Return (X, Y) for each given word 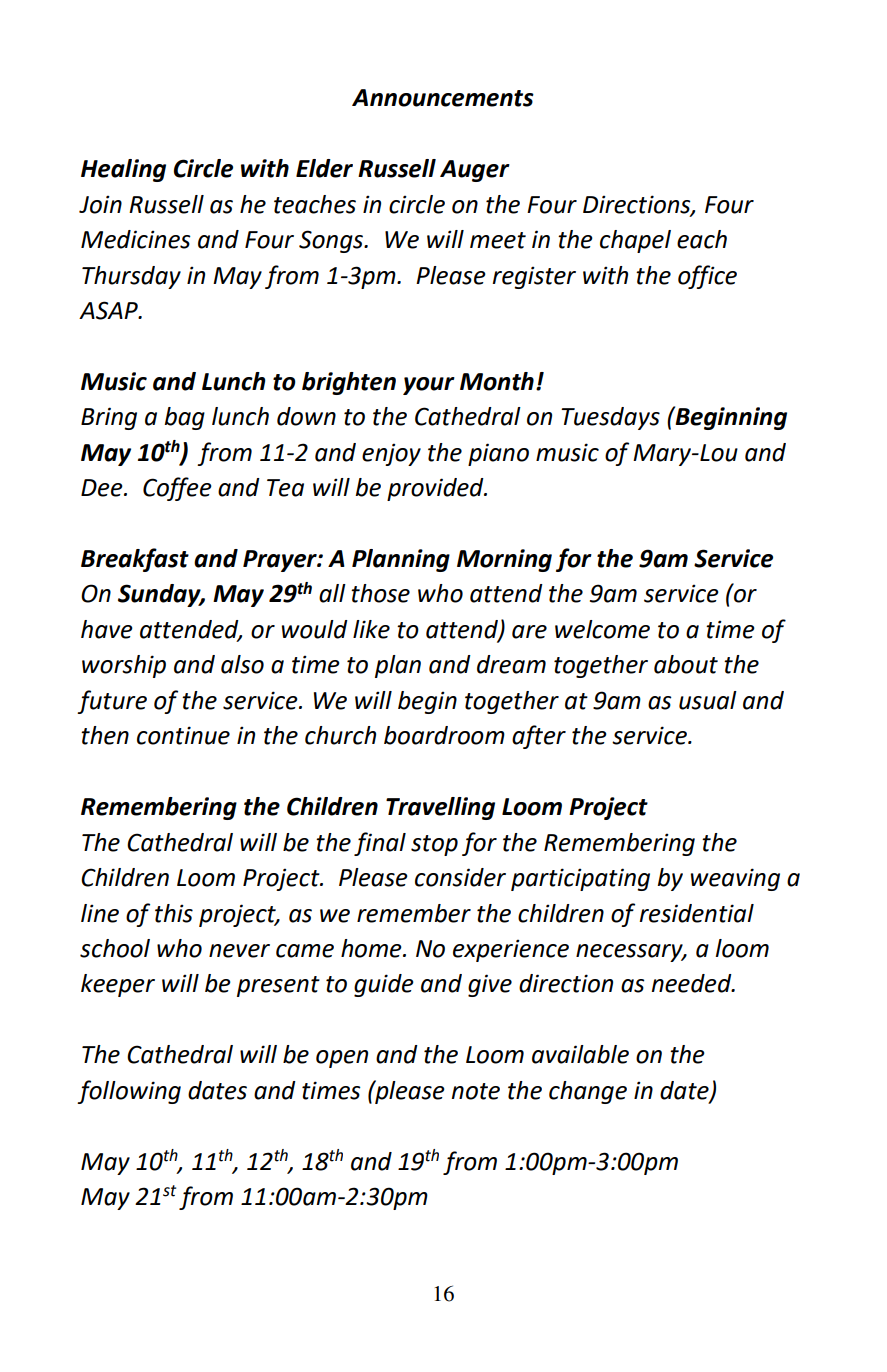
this (174, 913)
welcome (602, 629)
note (475, 1091)
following (129, 1092)
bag (184, 418)
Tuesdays (610, 418)
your (429, 386)
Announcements (443, 98)
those (380, 593)
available (580, 1054)
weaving (735, 879)
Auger (475, 171)
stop (434, 845)
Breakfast (135, 560)
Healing (123, 170)
